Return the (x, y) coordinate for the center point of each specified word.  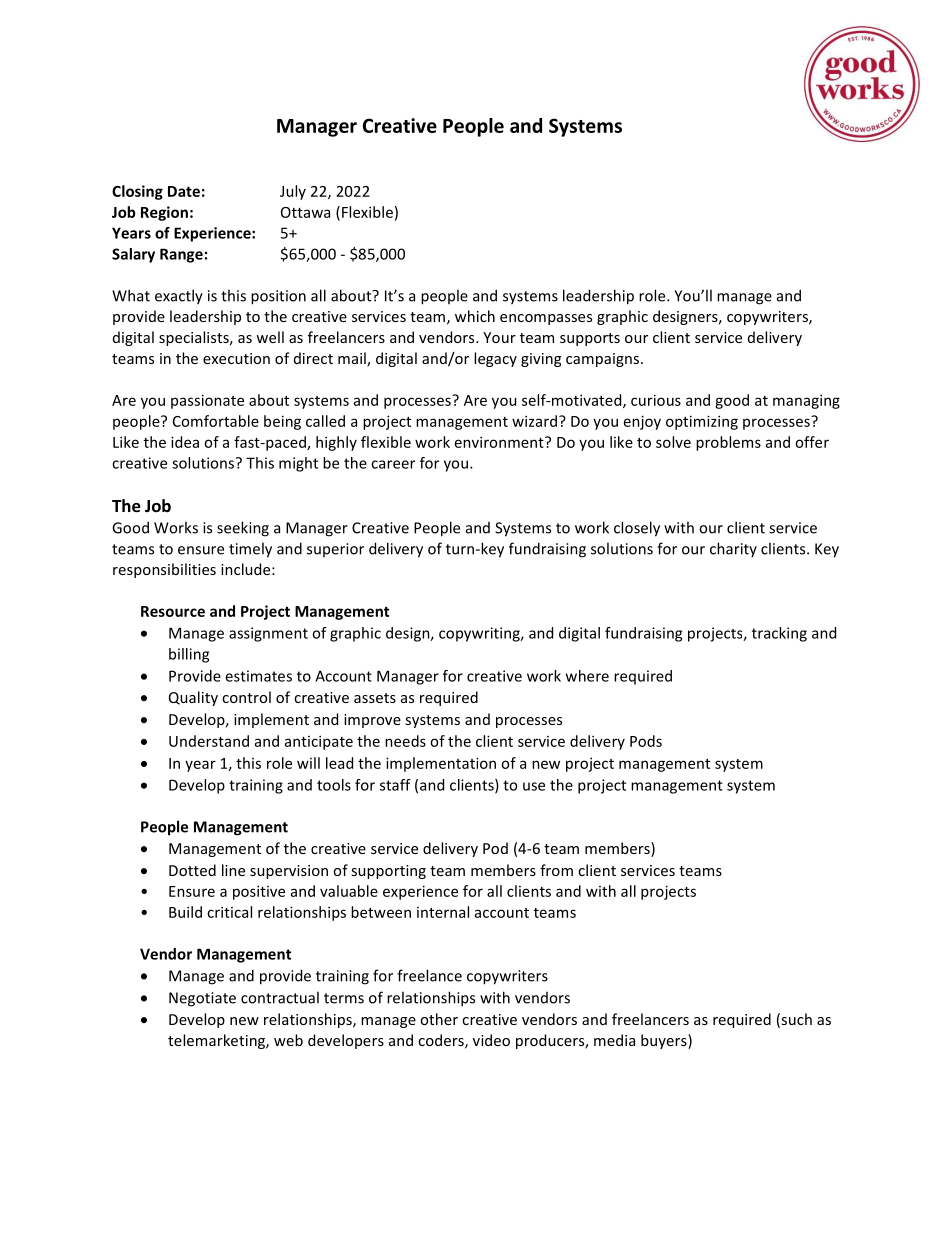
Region (164, 213)
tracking (779, 634)
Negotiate (202, 999)
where (587, 676)
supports (590, 339)
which (475, 316)
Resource (173, 611)
